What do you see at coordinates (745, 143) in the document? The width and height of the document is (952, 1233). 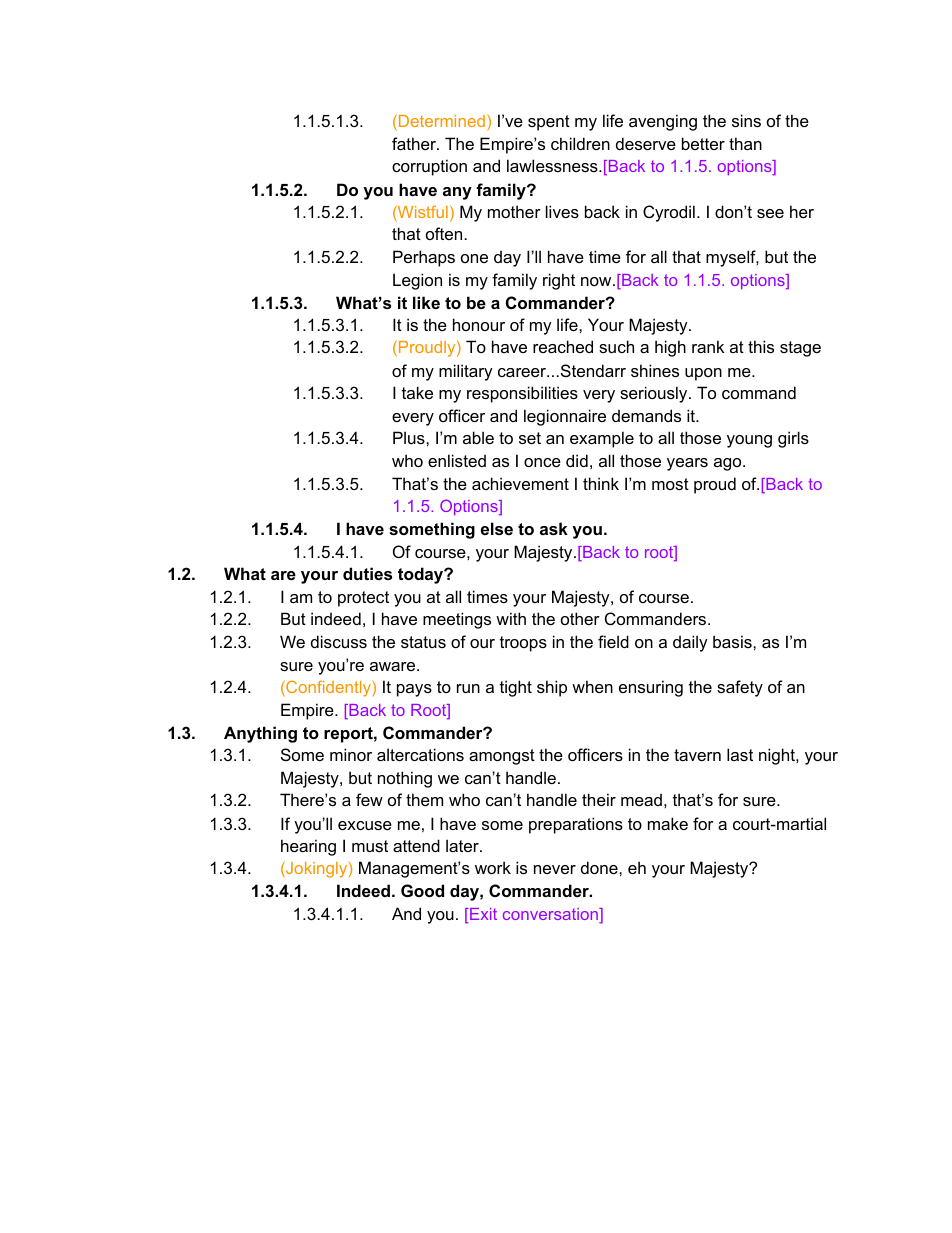 I see `than` at bounding box center [745, 143].
